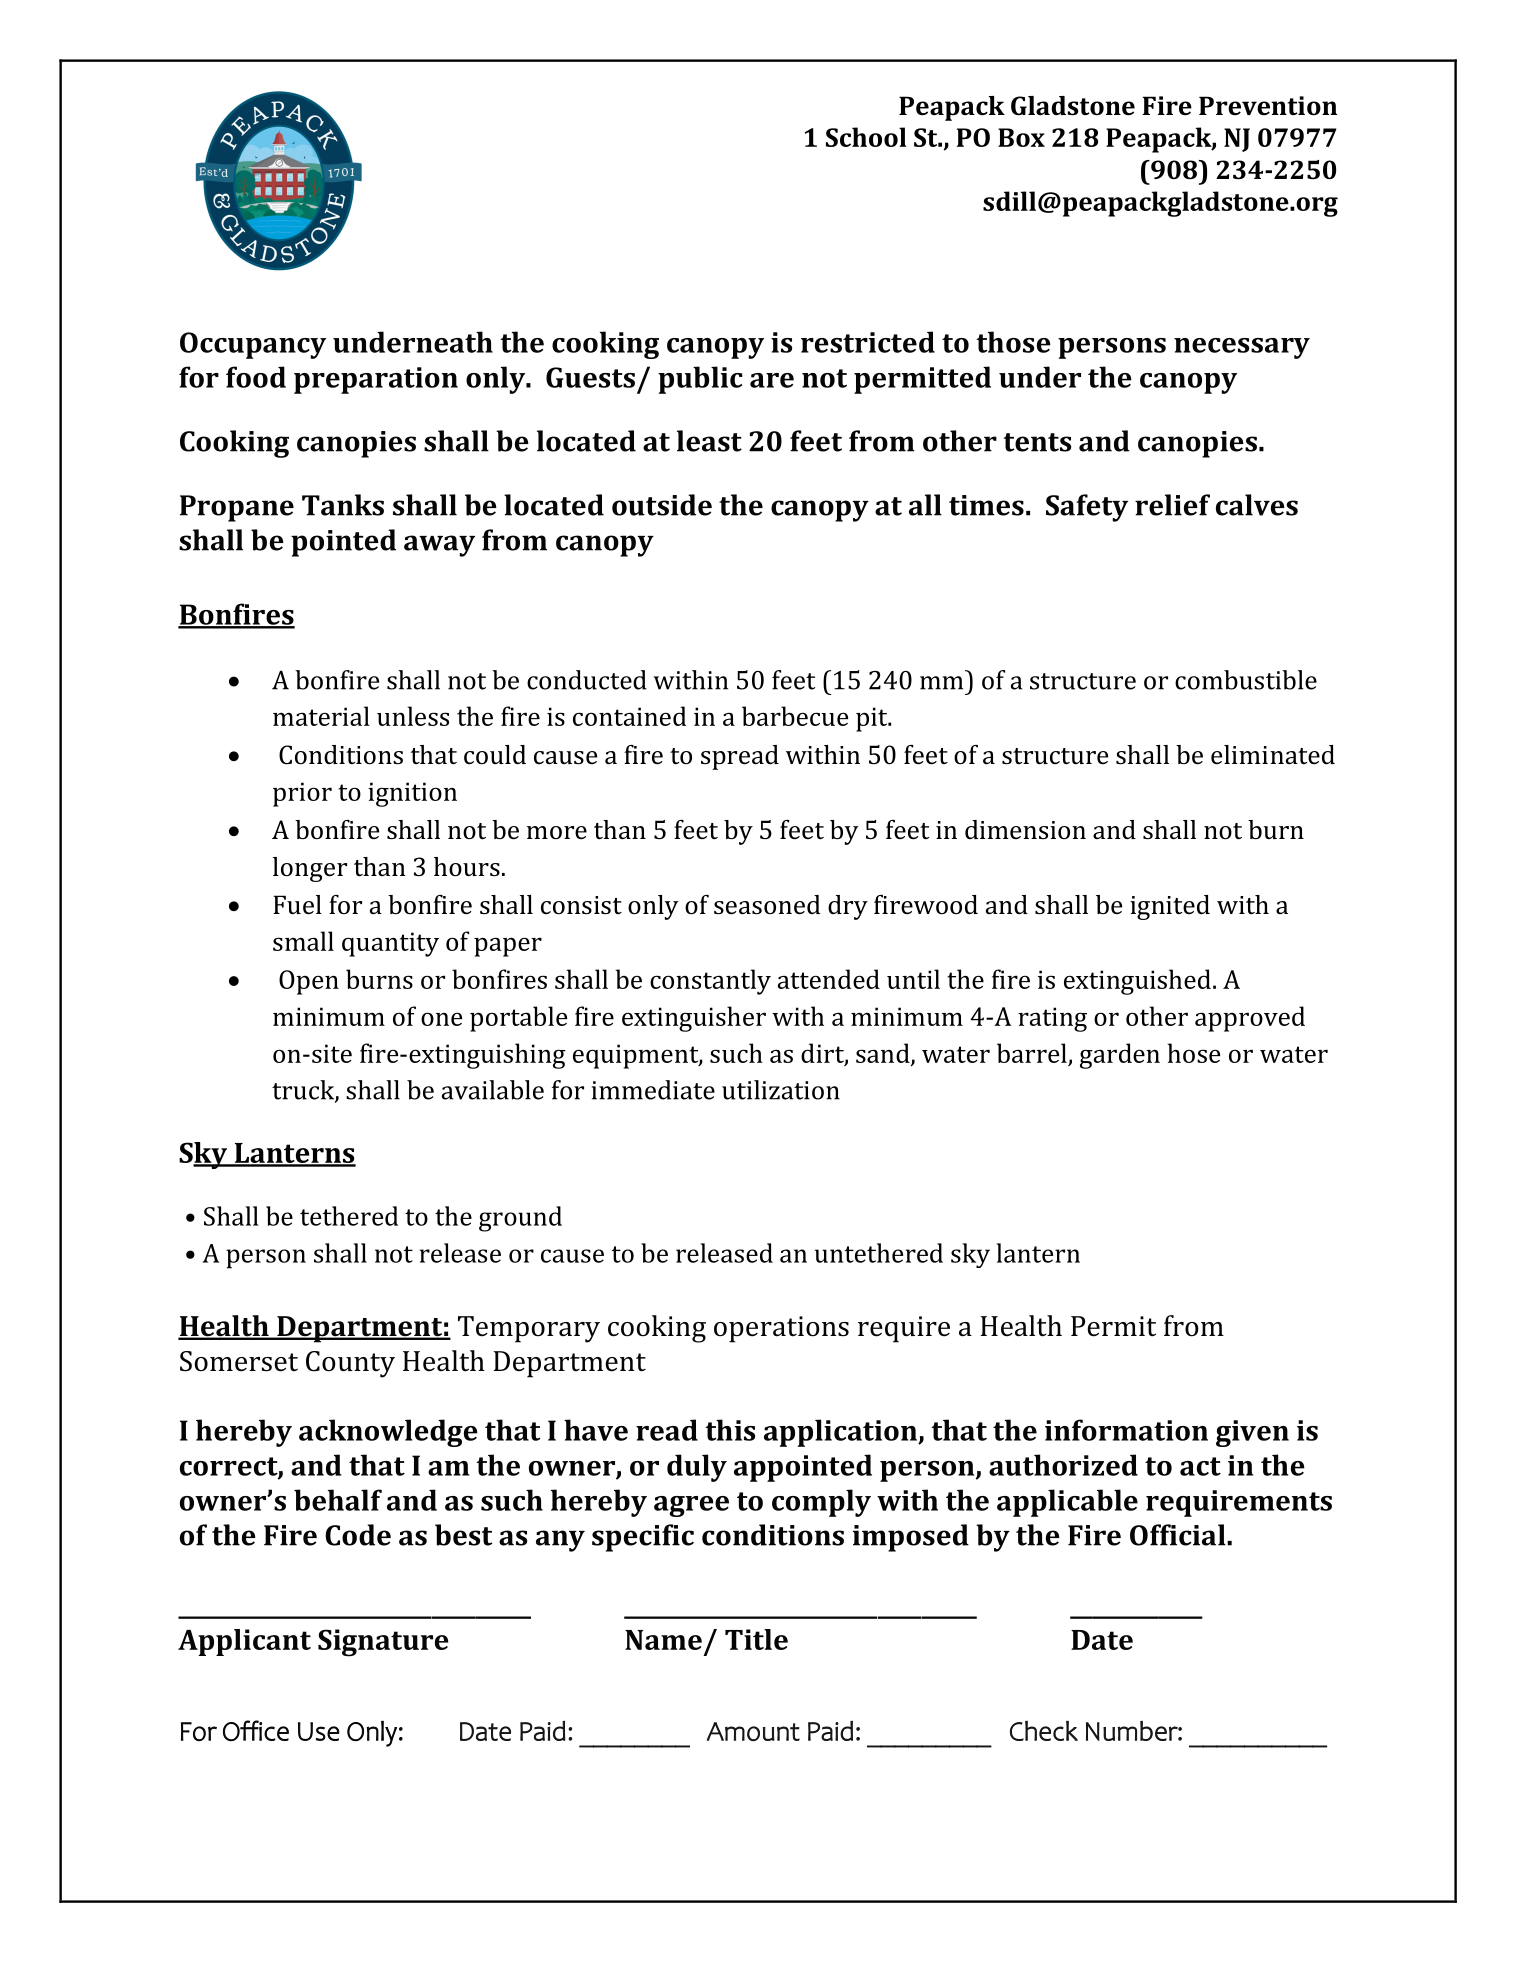  Describe the element at coordinates (343, 505) in the page. I see `Tanks` at that location.
